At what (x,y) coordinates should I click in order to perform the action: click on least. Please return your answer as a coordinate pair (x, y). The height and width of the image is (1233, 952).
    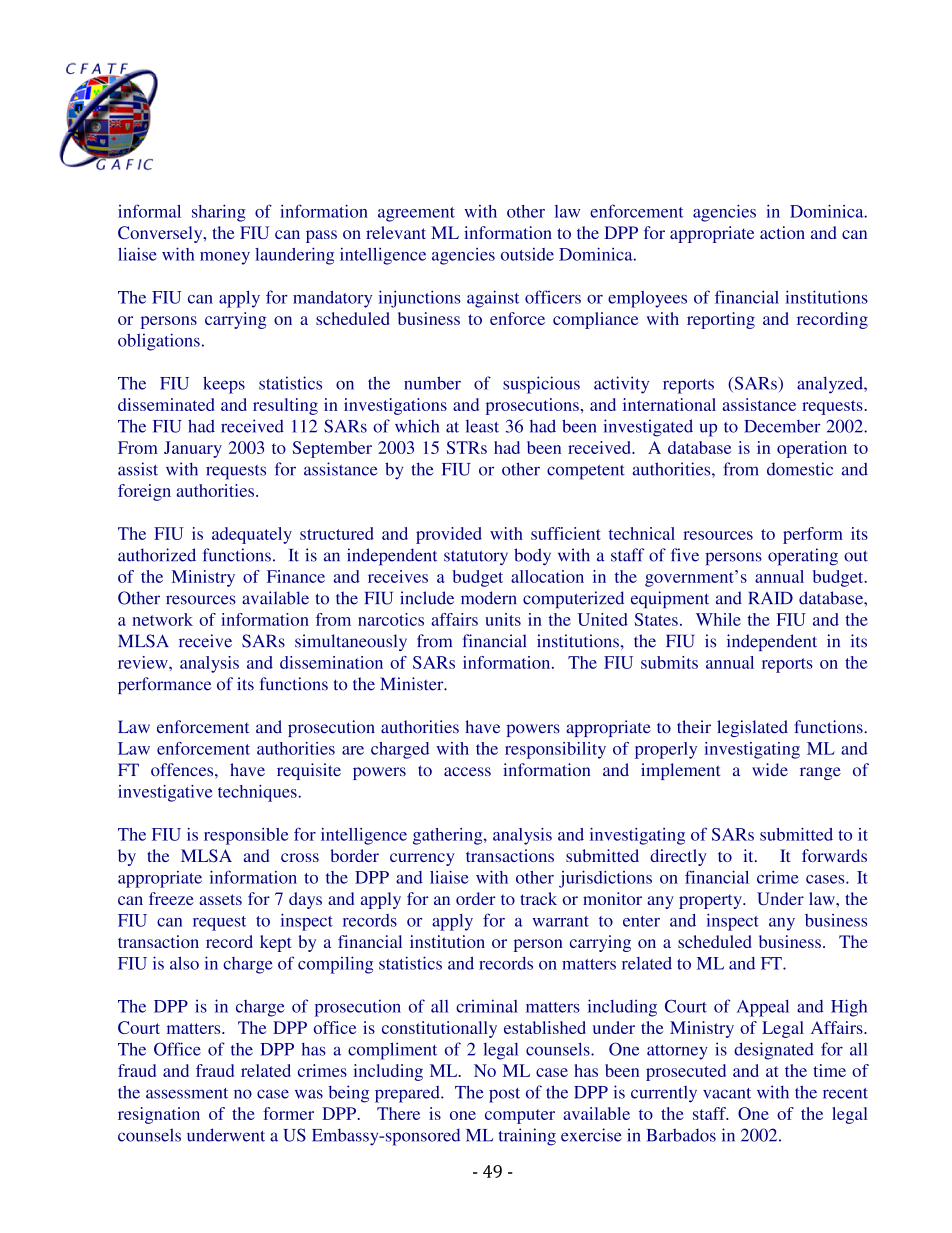
    Looking at the image, I should click on (482, 426).
